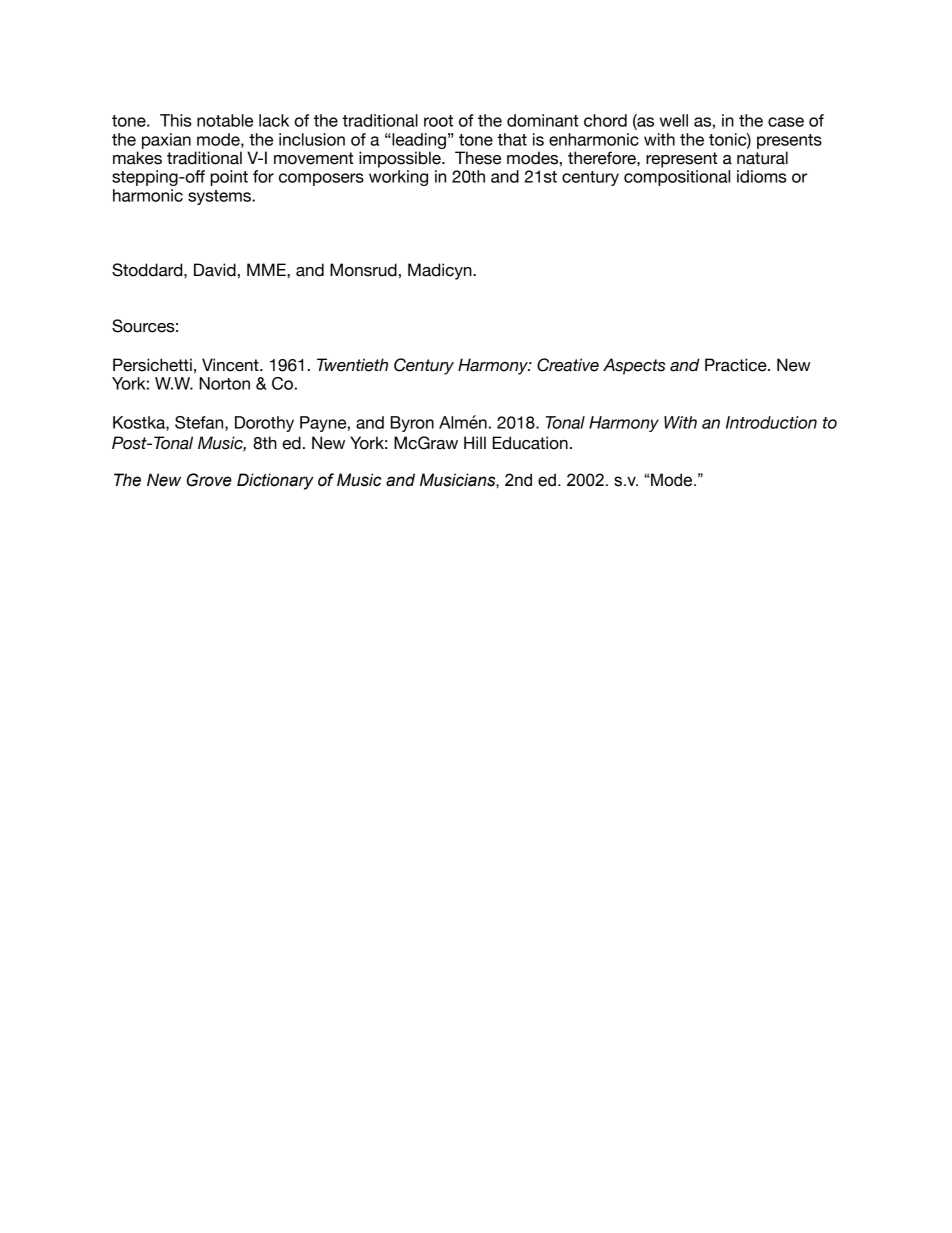  I want to click on MME, so click(267, 269).
